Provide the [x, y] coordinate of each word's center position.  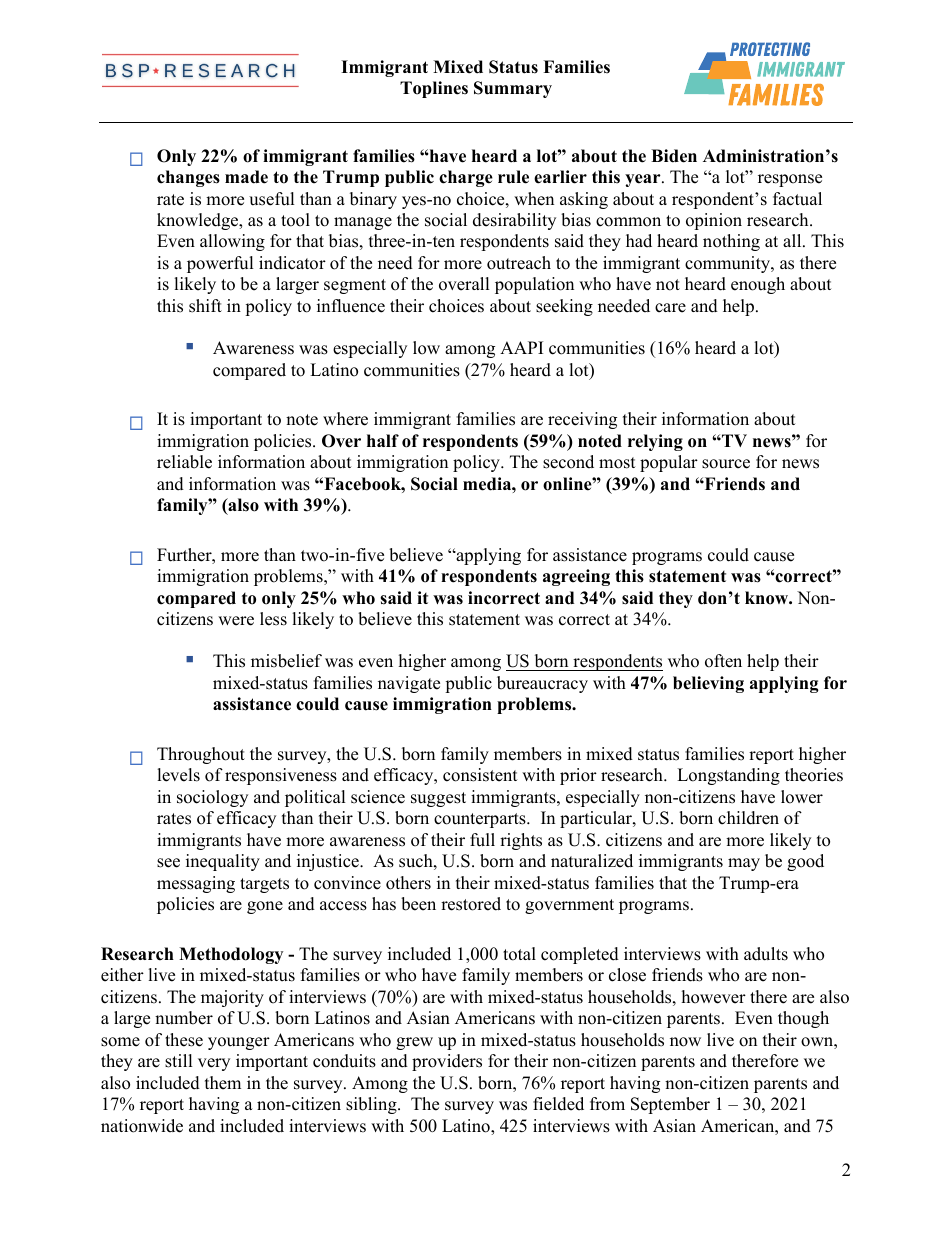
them [223, 1083]
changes [188, 178]
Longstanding [728, 776]
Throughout [201, 755]
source [726, 464]
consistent [480, 775]
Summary [513, 89]
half [383, 440]
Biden [674, 156]
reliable [184, 462]
